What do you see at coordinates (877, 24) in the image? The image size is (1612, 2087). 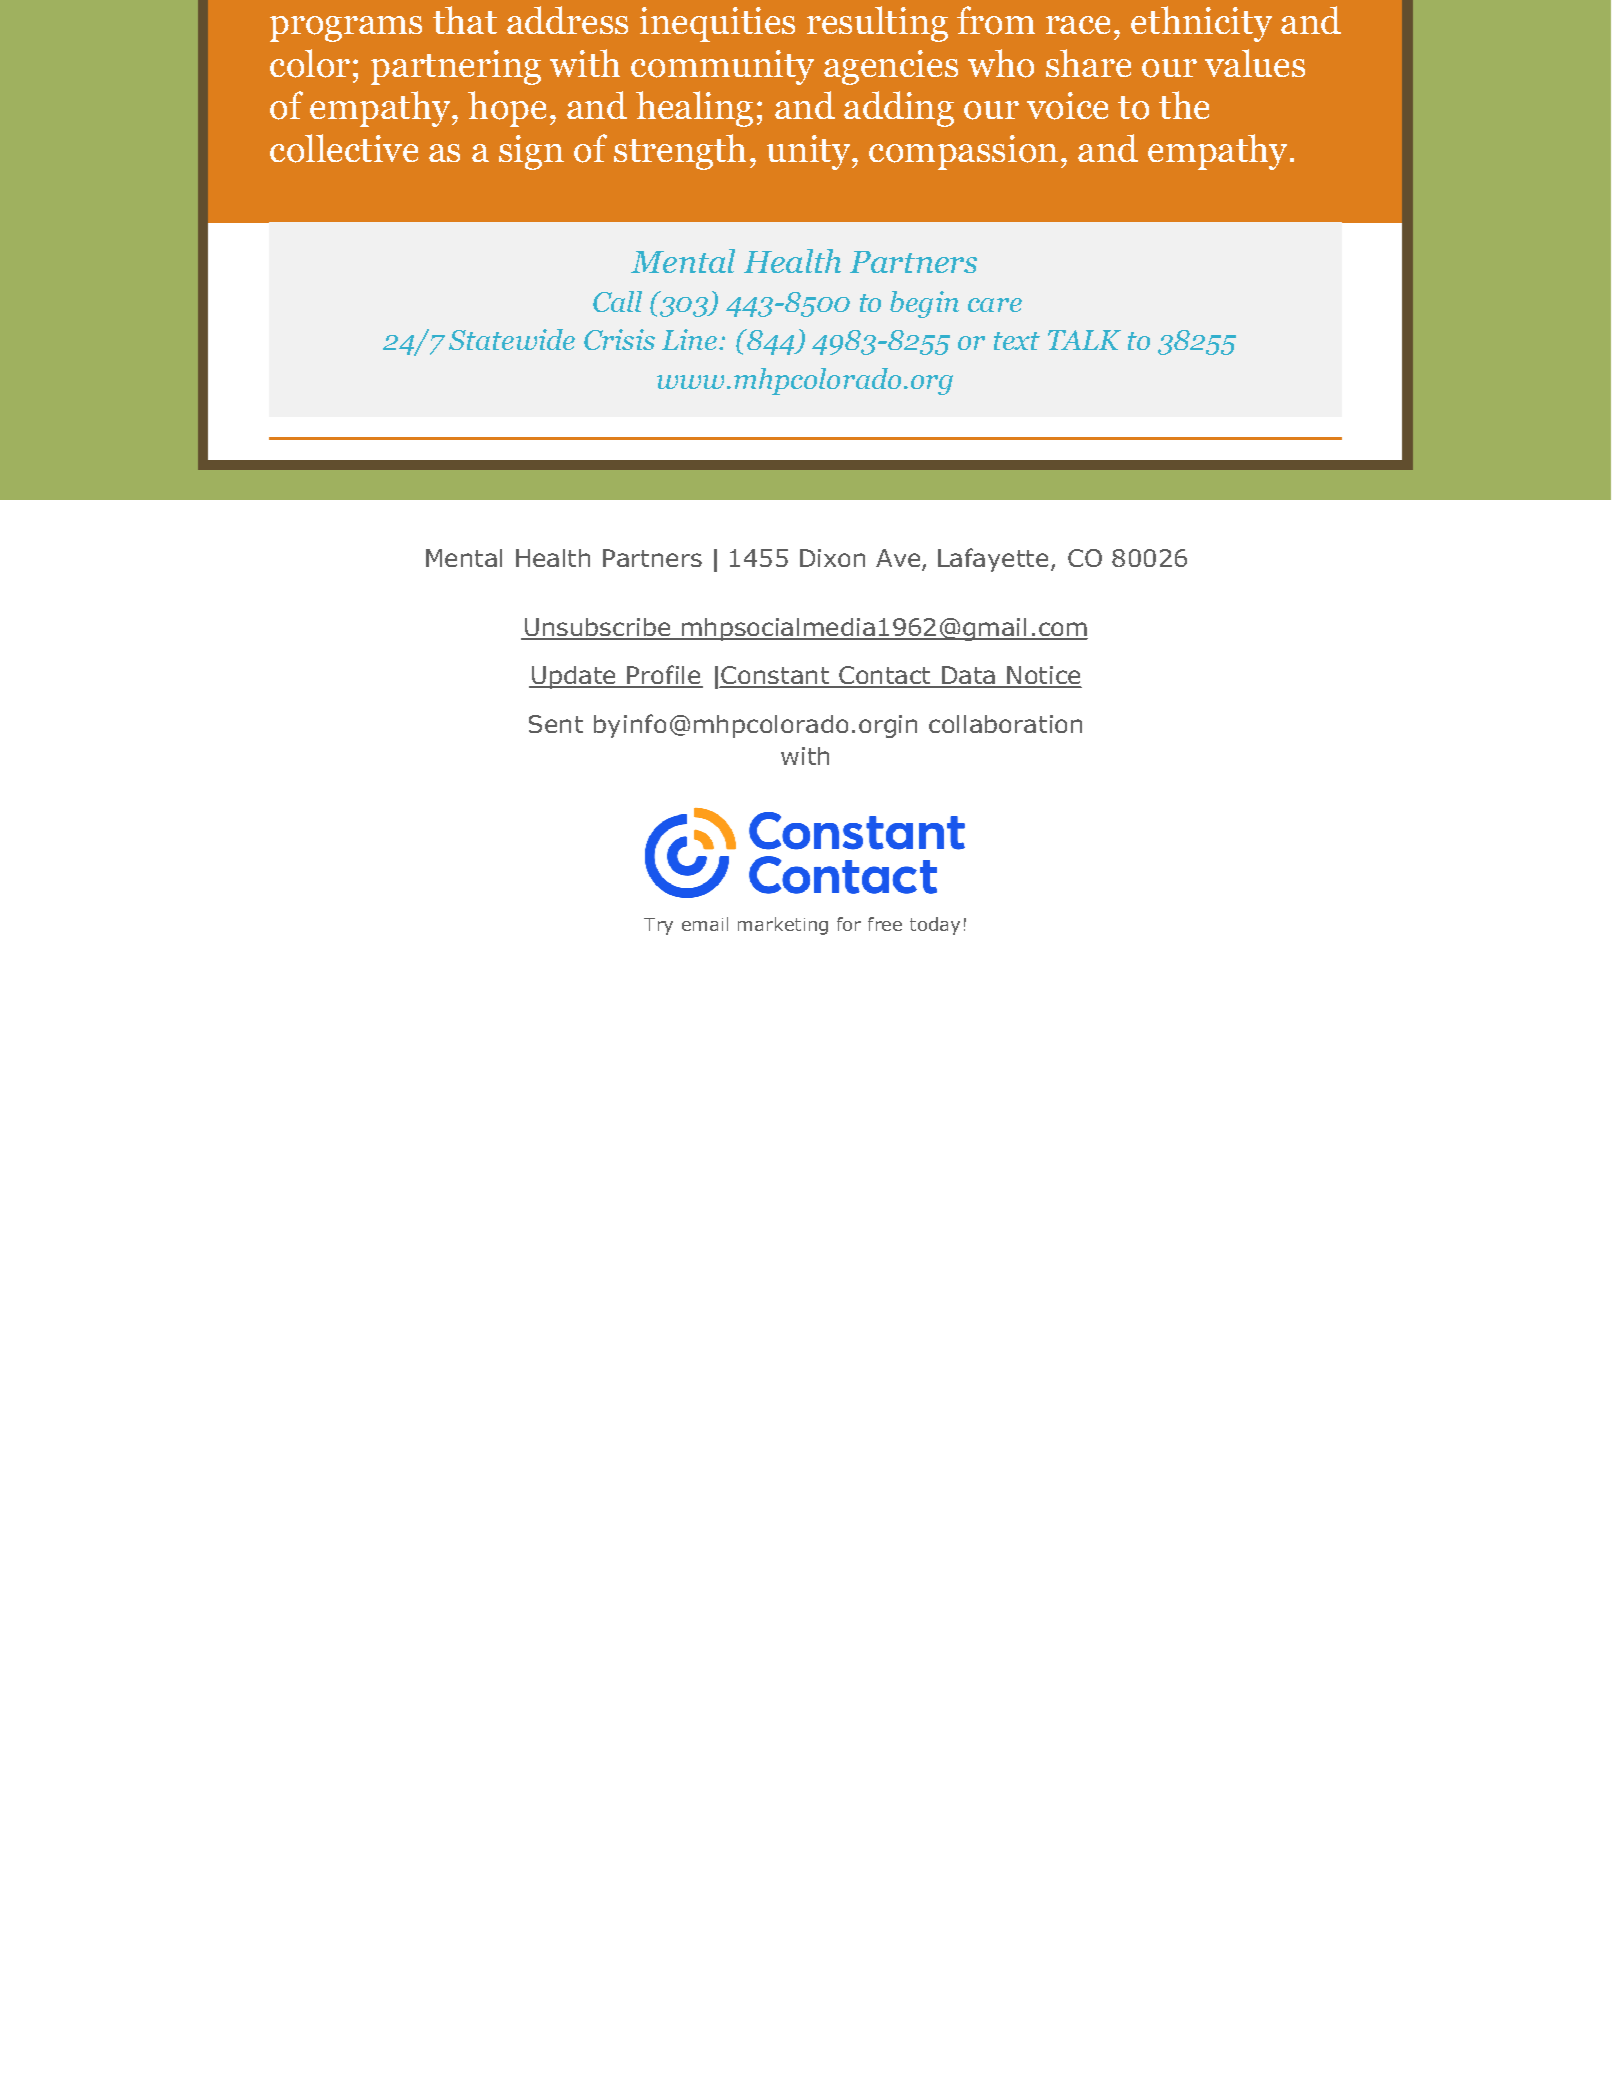 I see `resulting` at bounding box center [877, 24].
